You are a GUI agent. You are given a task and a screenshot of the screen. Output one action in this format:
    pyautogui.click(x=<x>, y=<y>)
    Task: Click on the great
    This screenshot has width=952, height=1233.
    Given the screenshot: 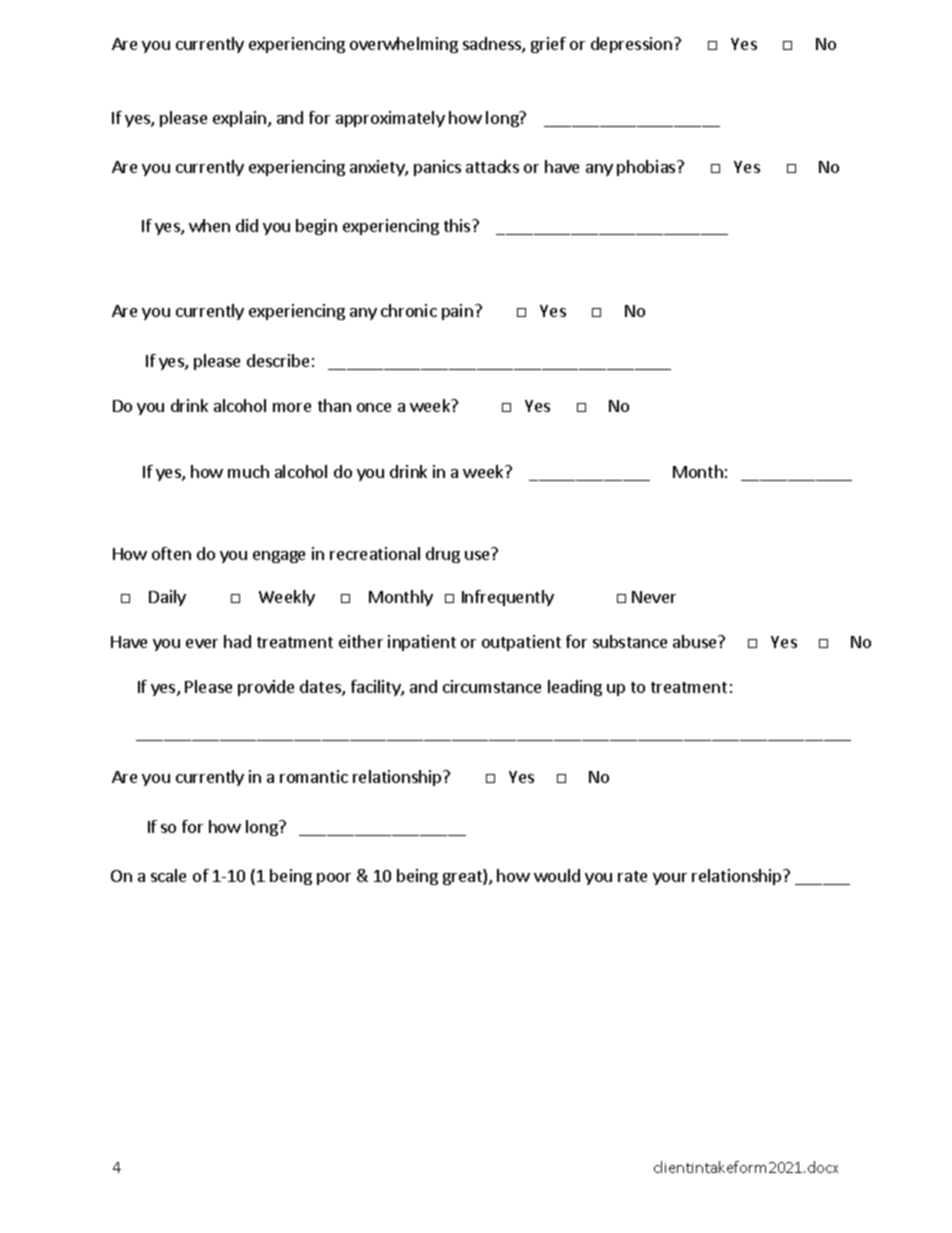 What is the action you would take?
    pyautogui.click(x=463, y=877)
